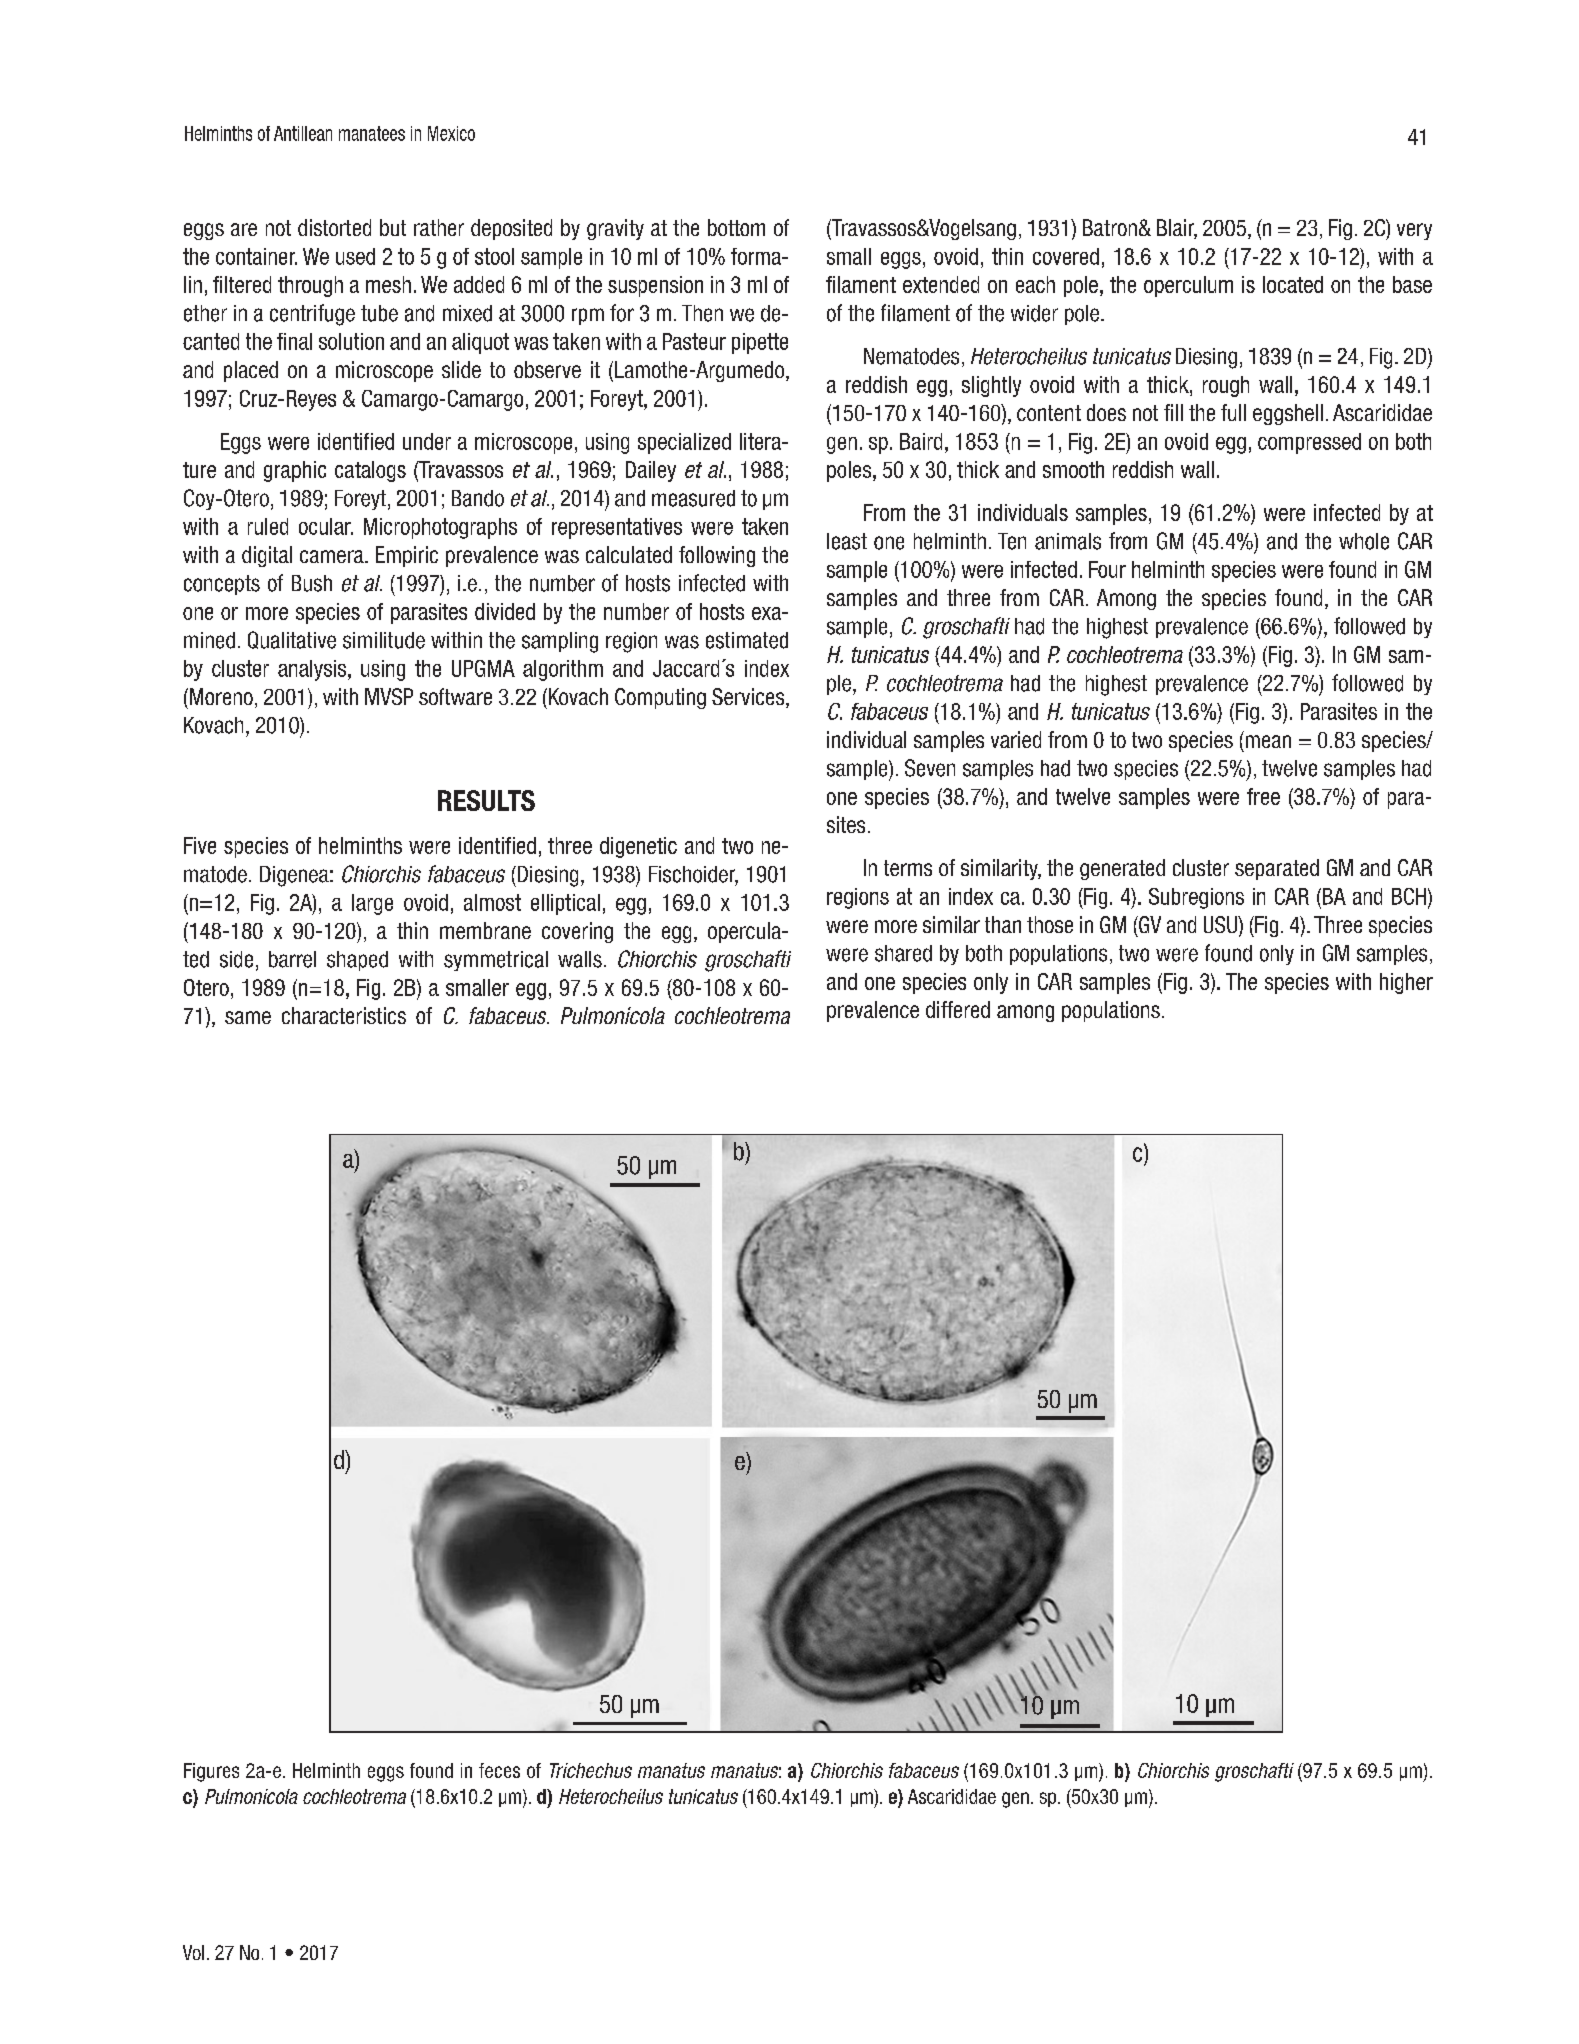 The image size is (1579, 2044). Describe the element at coordinates (736, 227) in the document. I see `bottom` at that location.
